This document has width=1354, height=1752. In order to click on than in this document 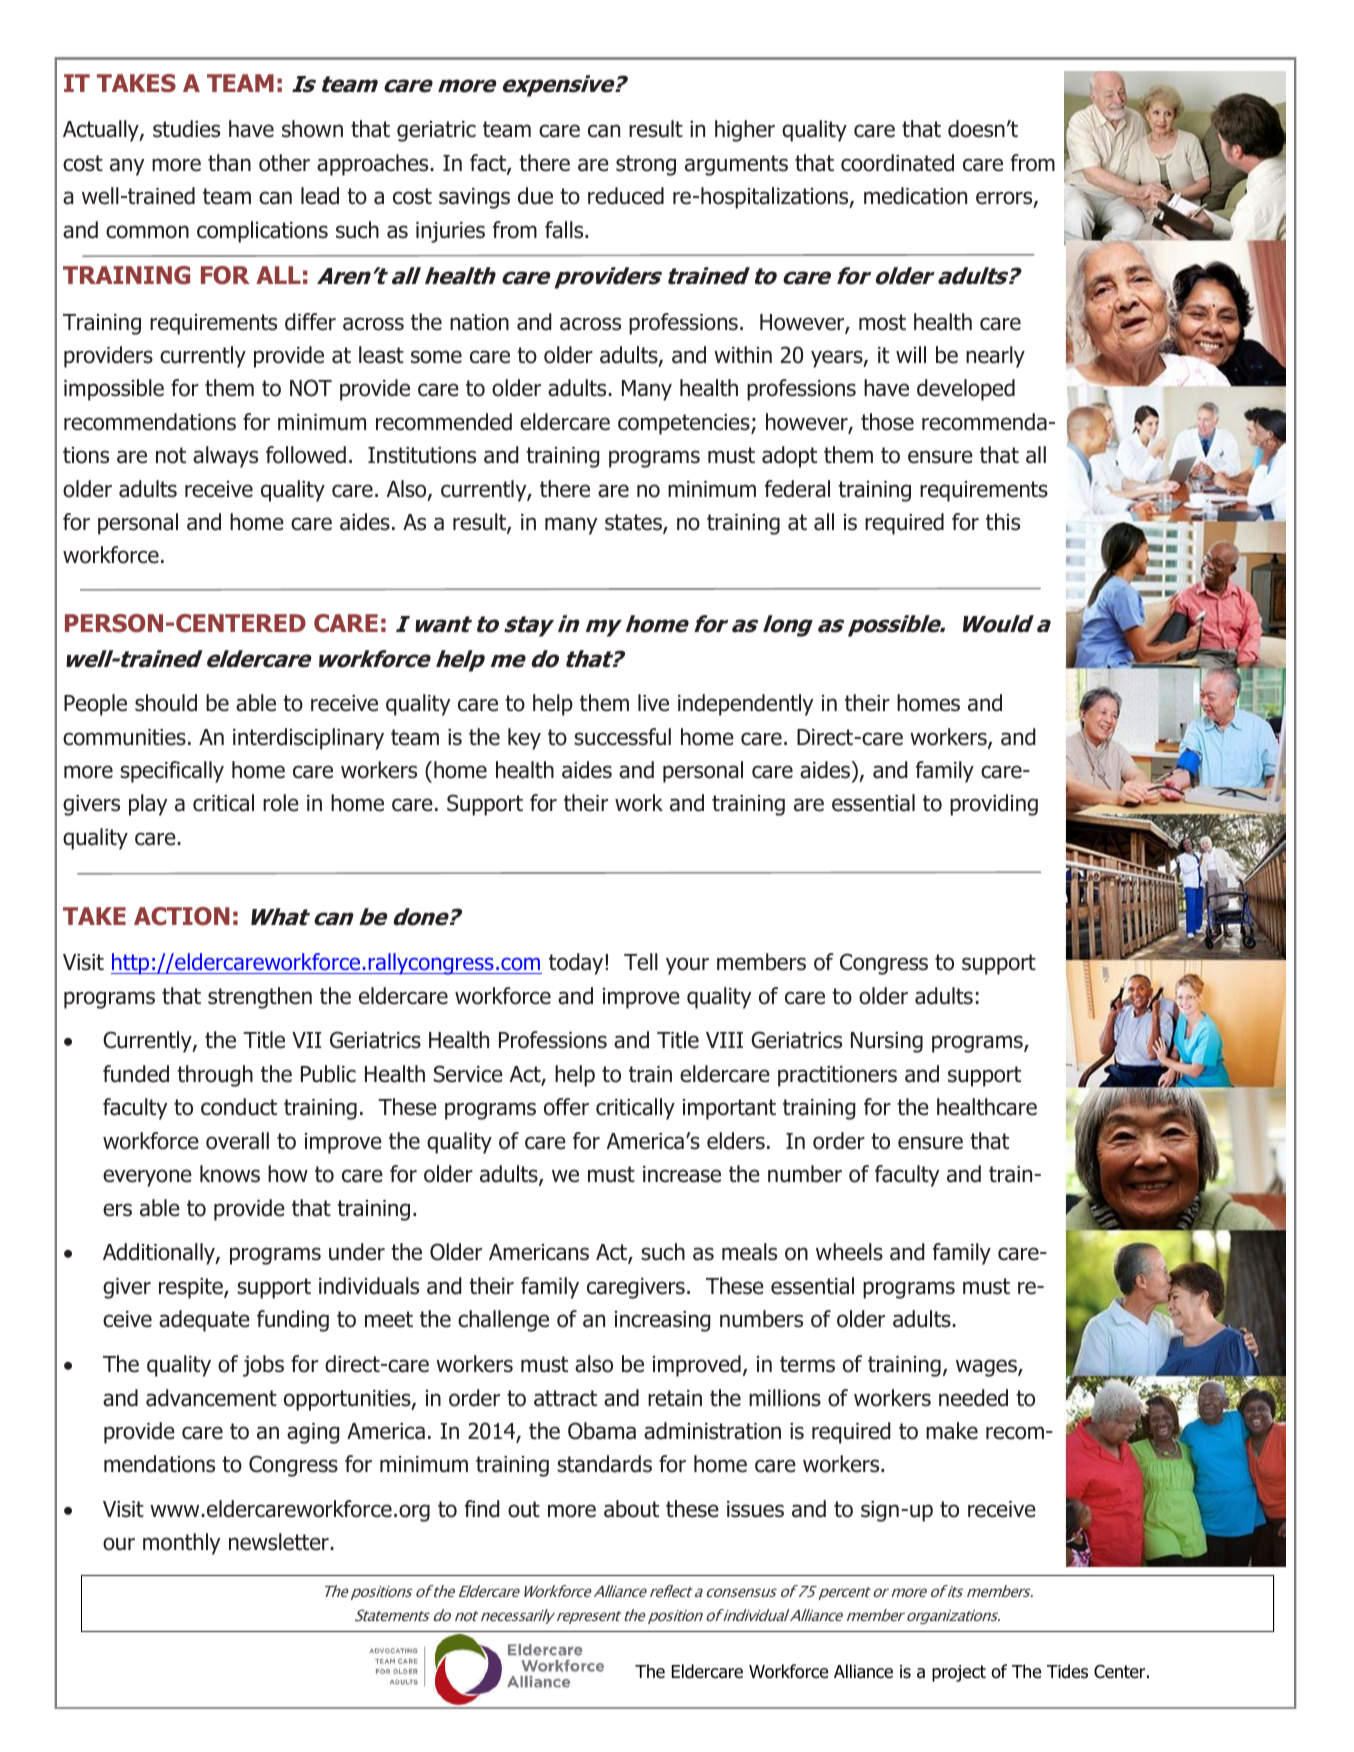, I will do `click(229, 163)`.
